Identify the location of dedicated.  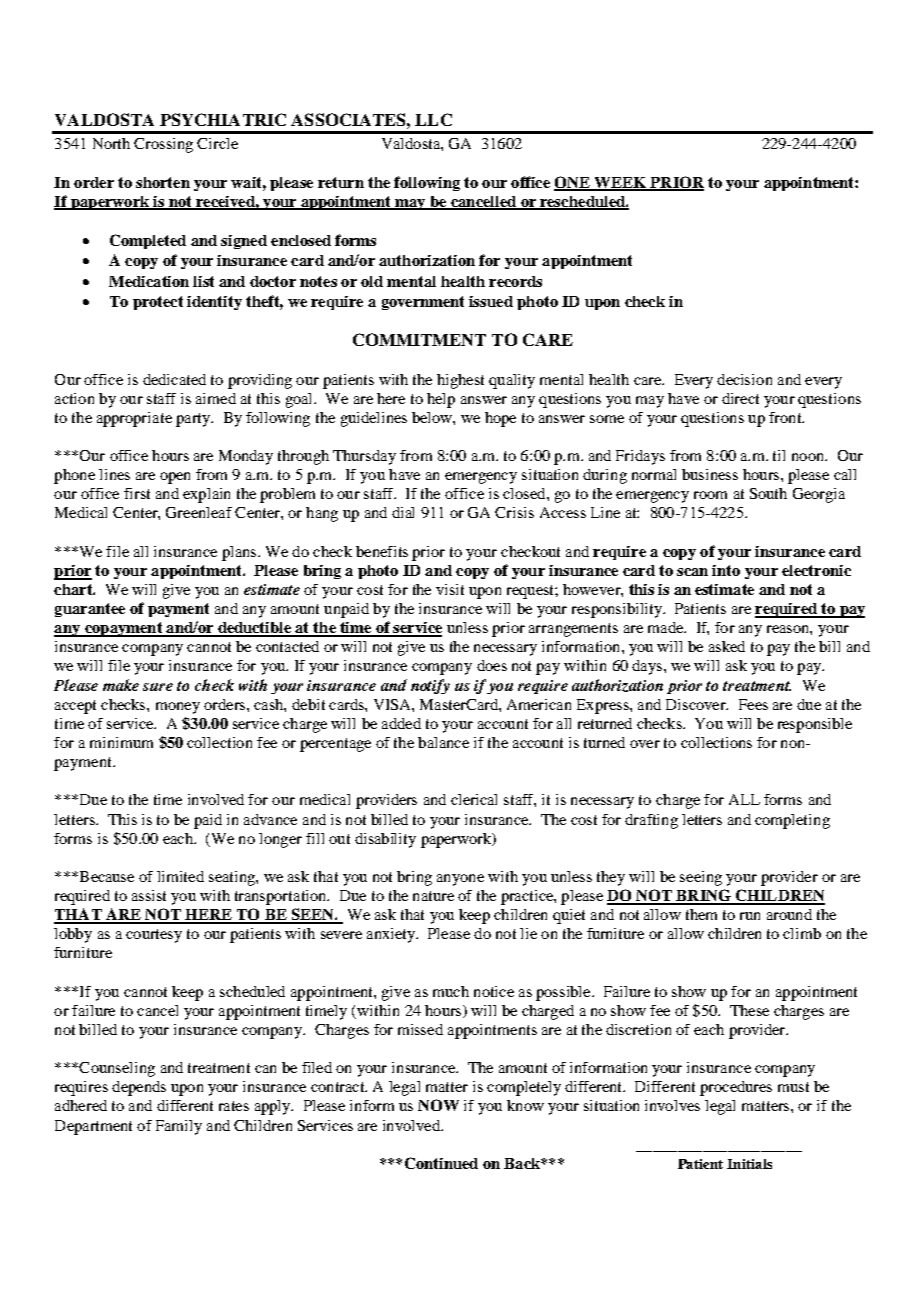
(174, 379).
